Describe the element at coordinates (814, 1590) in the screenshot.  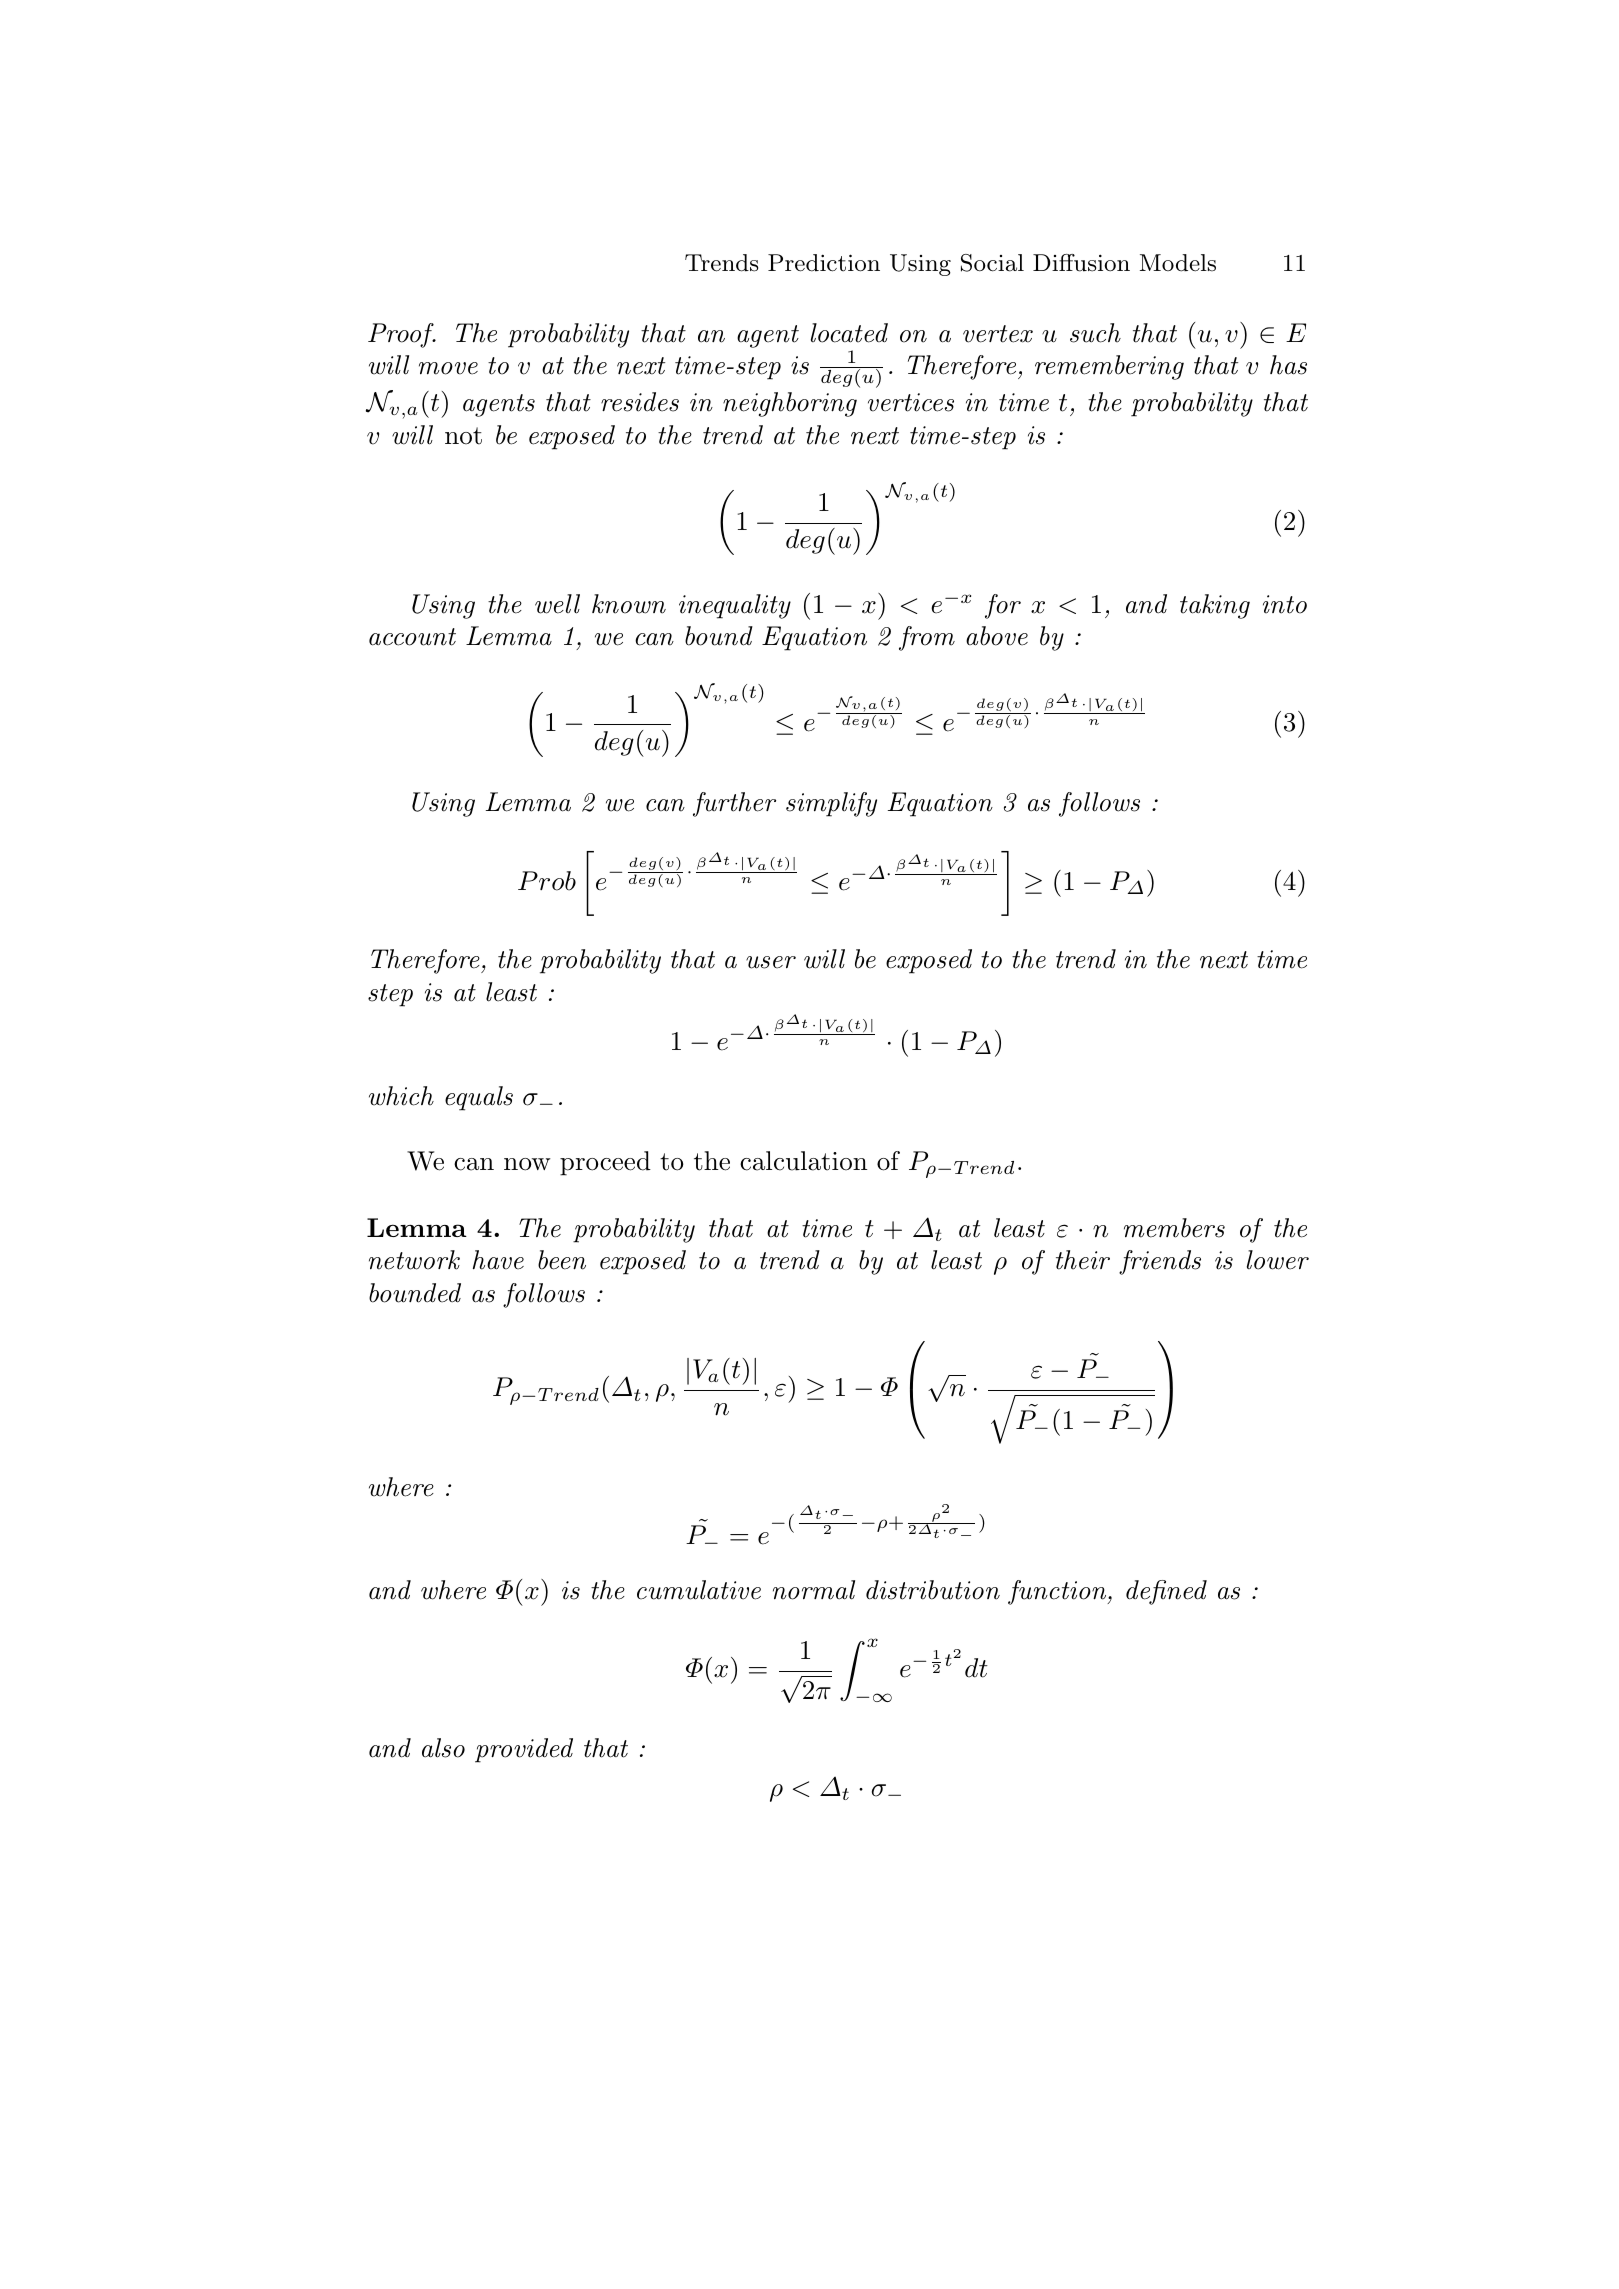
I see `normal` at that location.
